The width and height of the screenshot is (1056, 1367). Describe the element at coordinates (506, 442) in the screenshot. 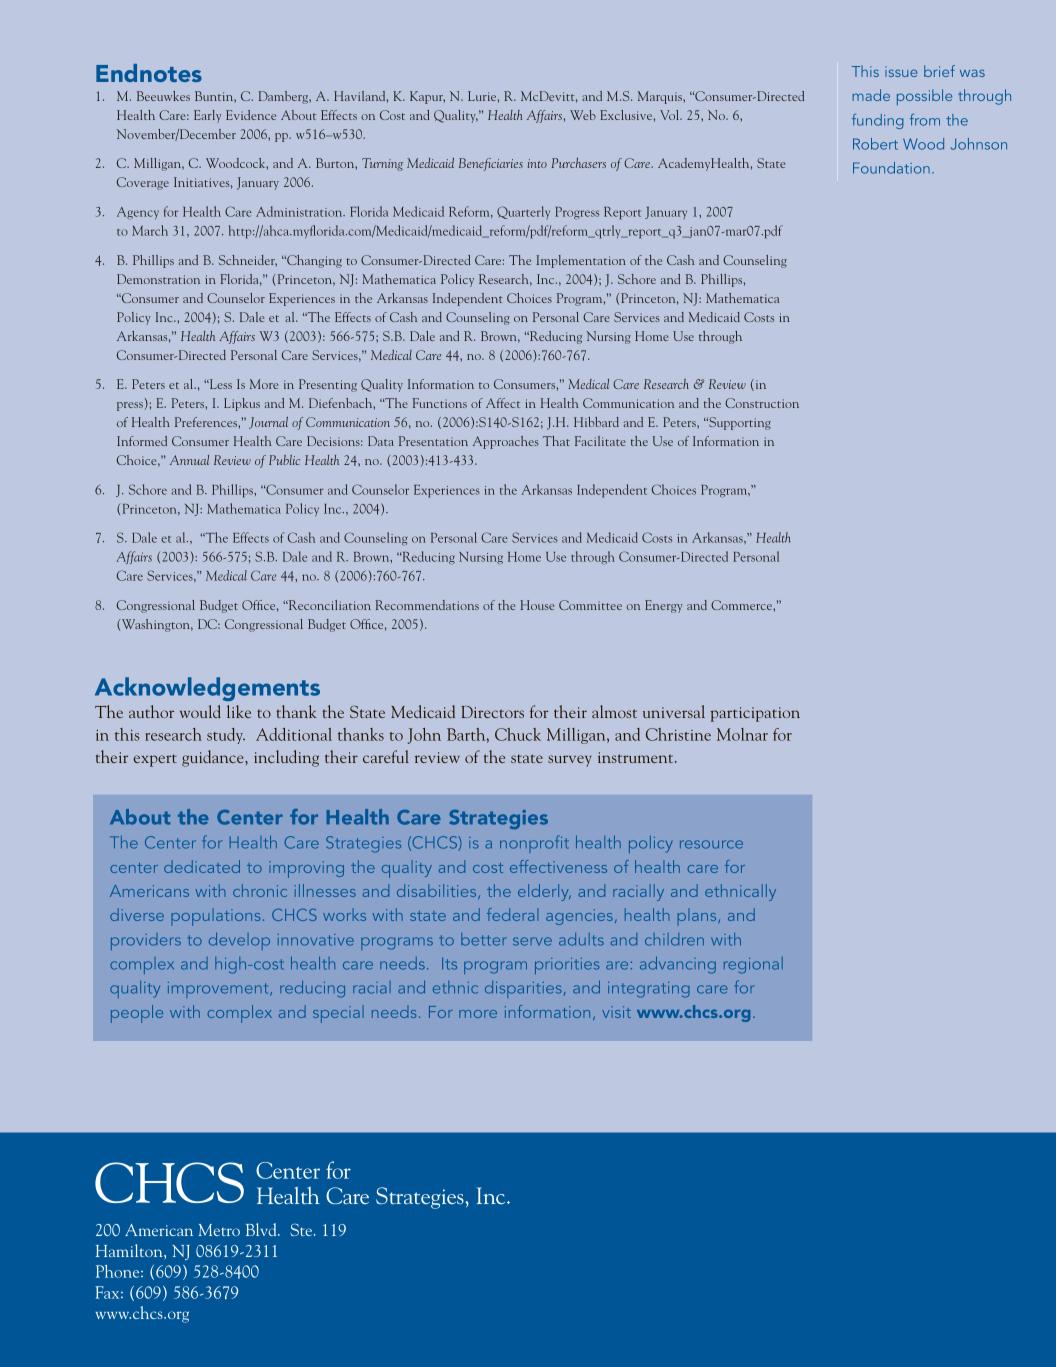

I see `Approaches` at that location.
